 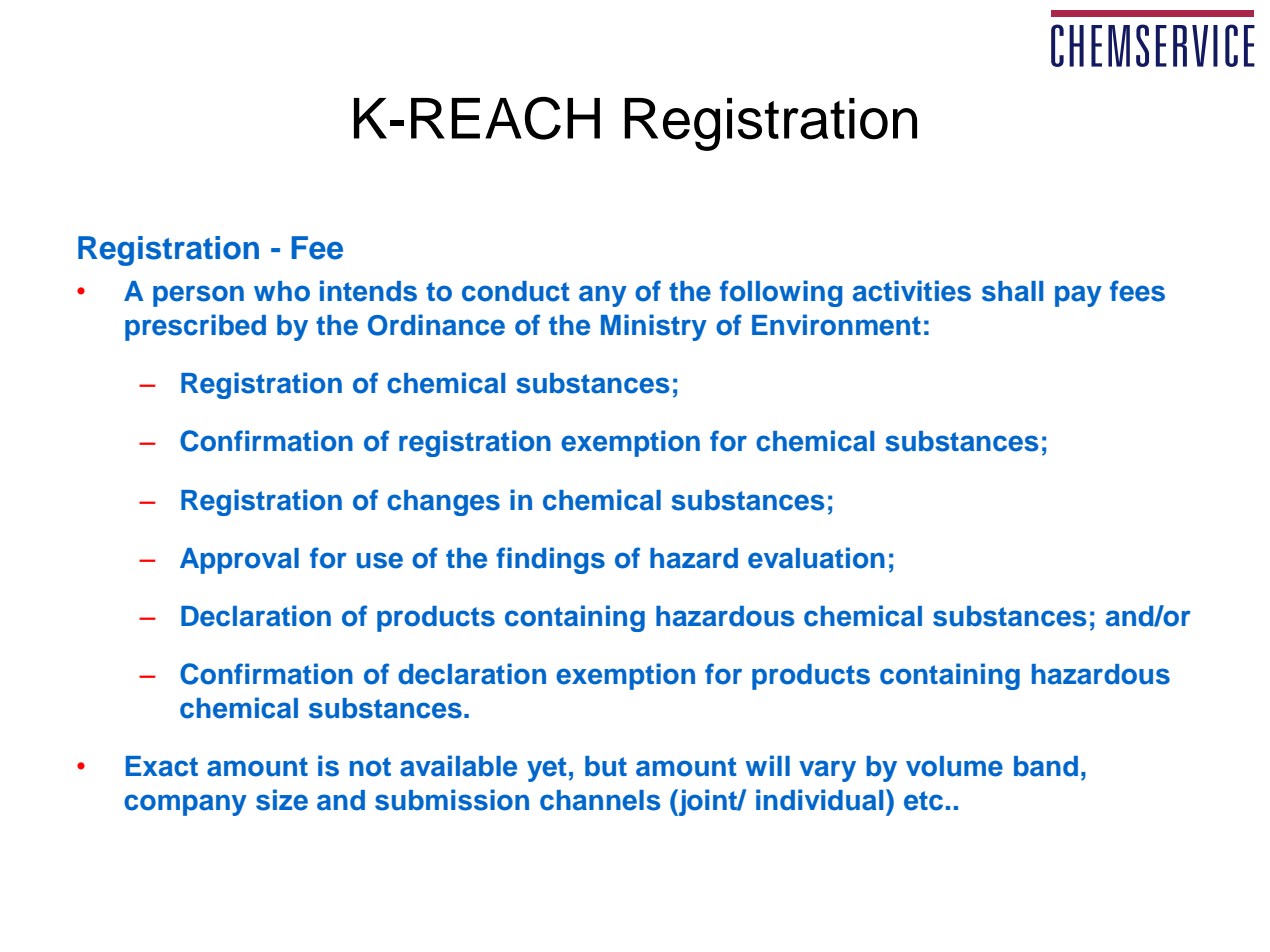 I want to click on changes, so click(x=443, y=503).
